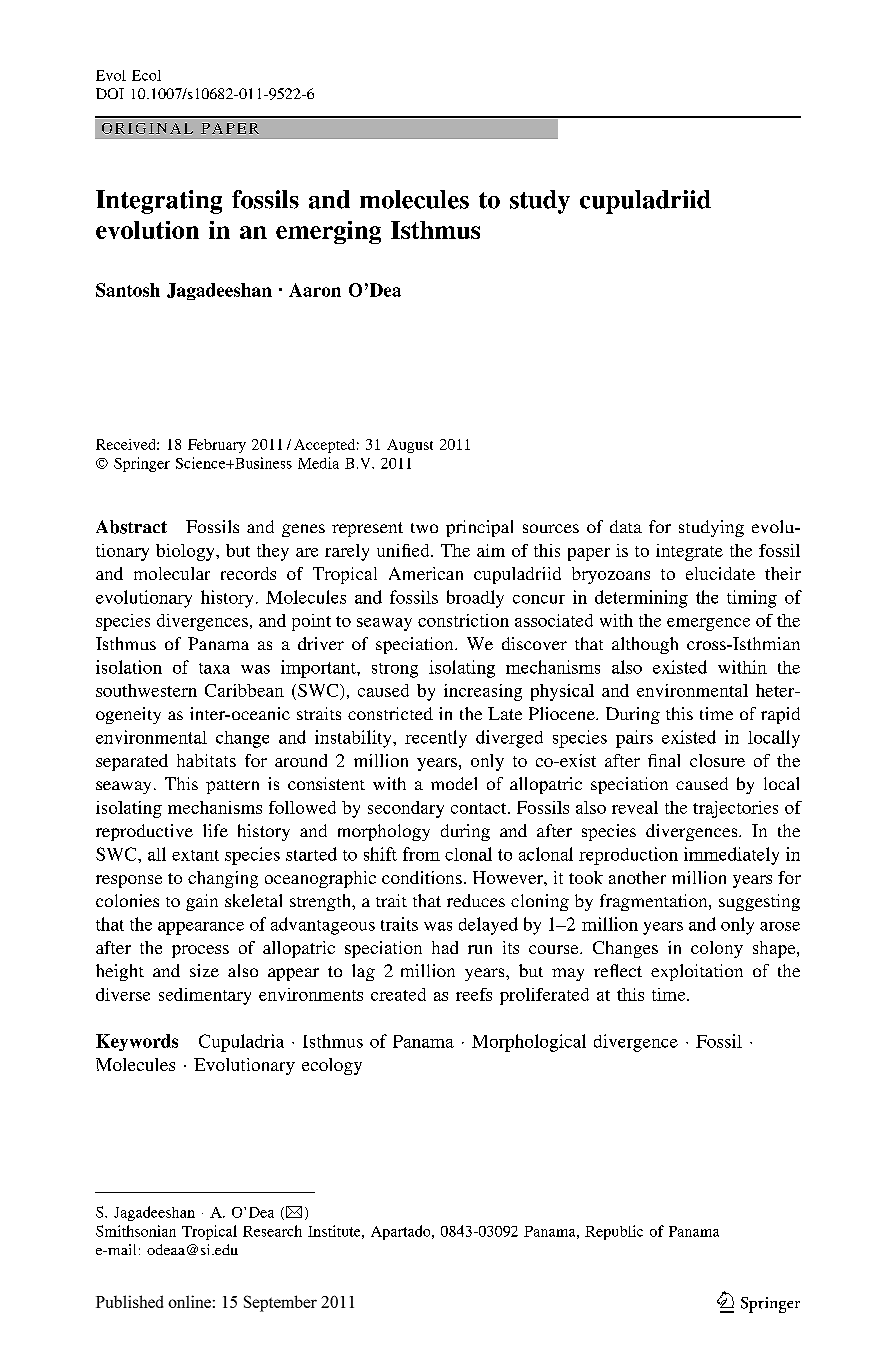 The height and width of the page is (1359, 896). I want to click on Aaron, so click(315, 290).
